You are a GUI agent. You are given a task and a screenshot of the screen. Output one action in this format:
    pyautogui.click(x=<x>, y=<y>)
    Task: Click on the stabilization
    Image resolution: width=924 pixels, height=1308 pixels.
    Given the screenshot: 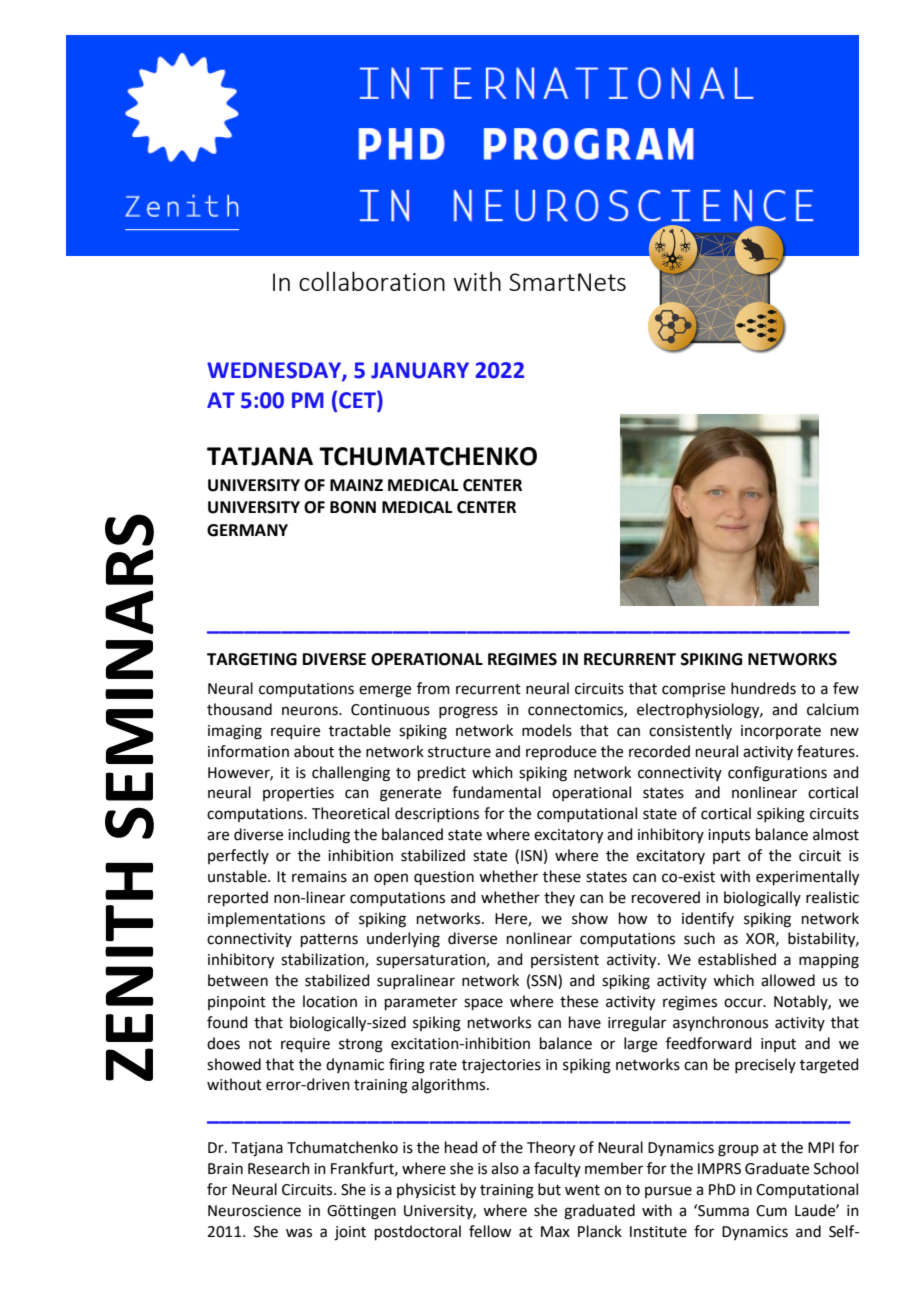 What is the action you would take?
    pyautogui.click(x=323, y=960)
